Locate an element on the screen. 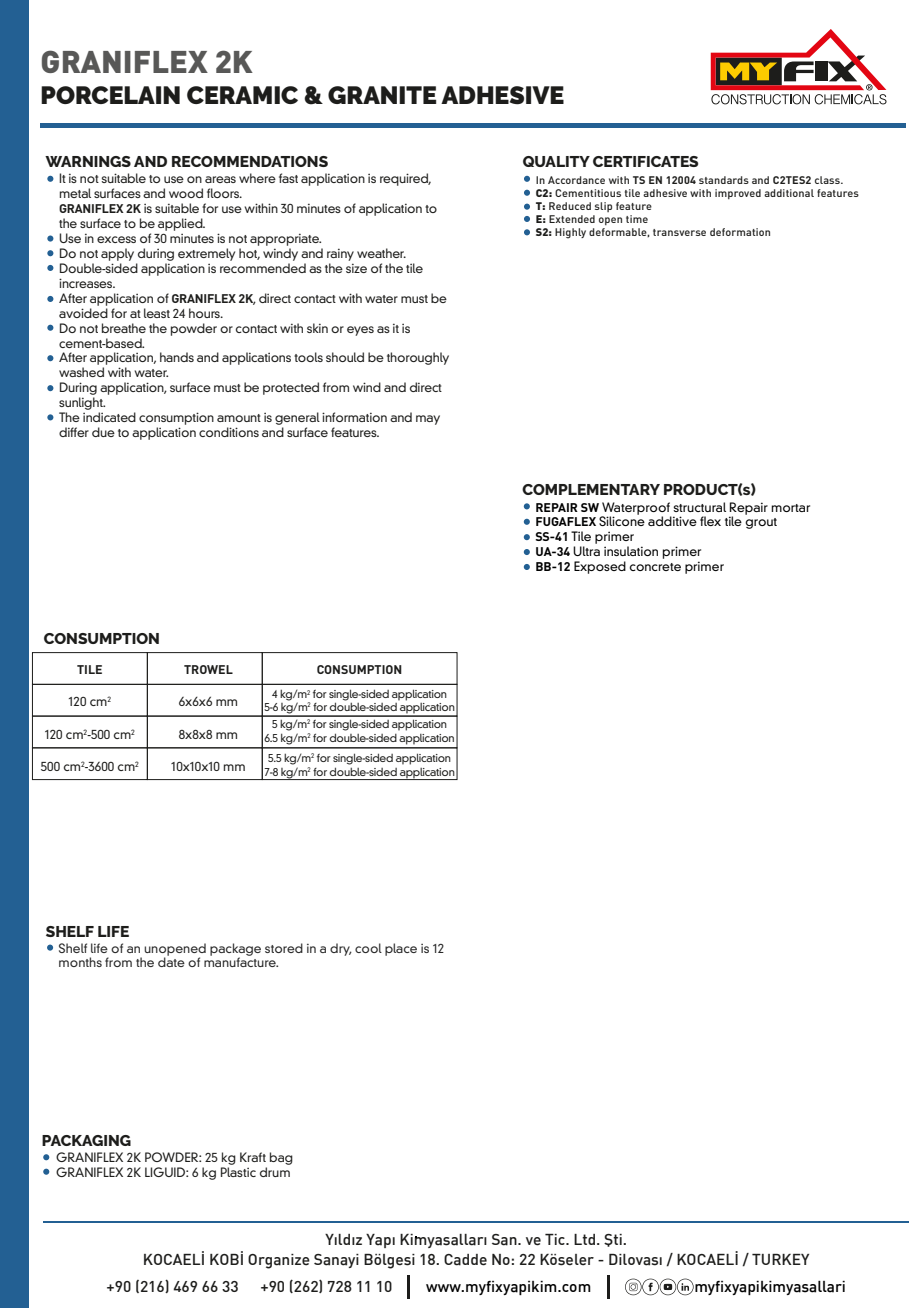 This screenshot has height=1308, width=924. PORCELAIN is located at coordinates (110, 95).
